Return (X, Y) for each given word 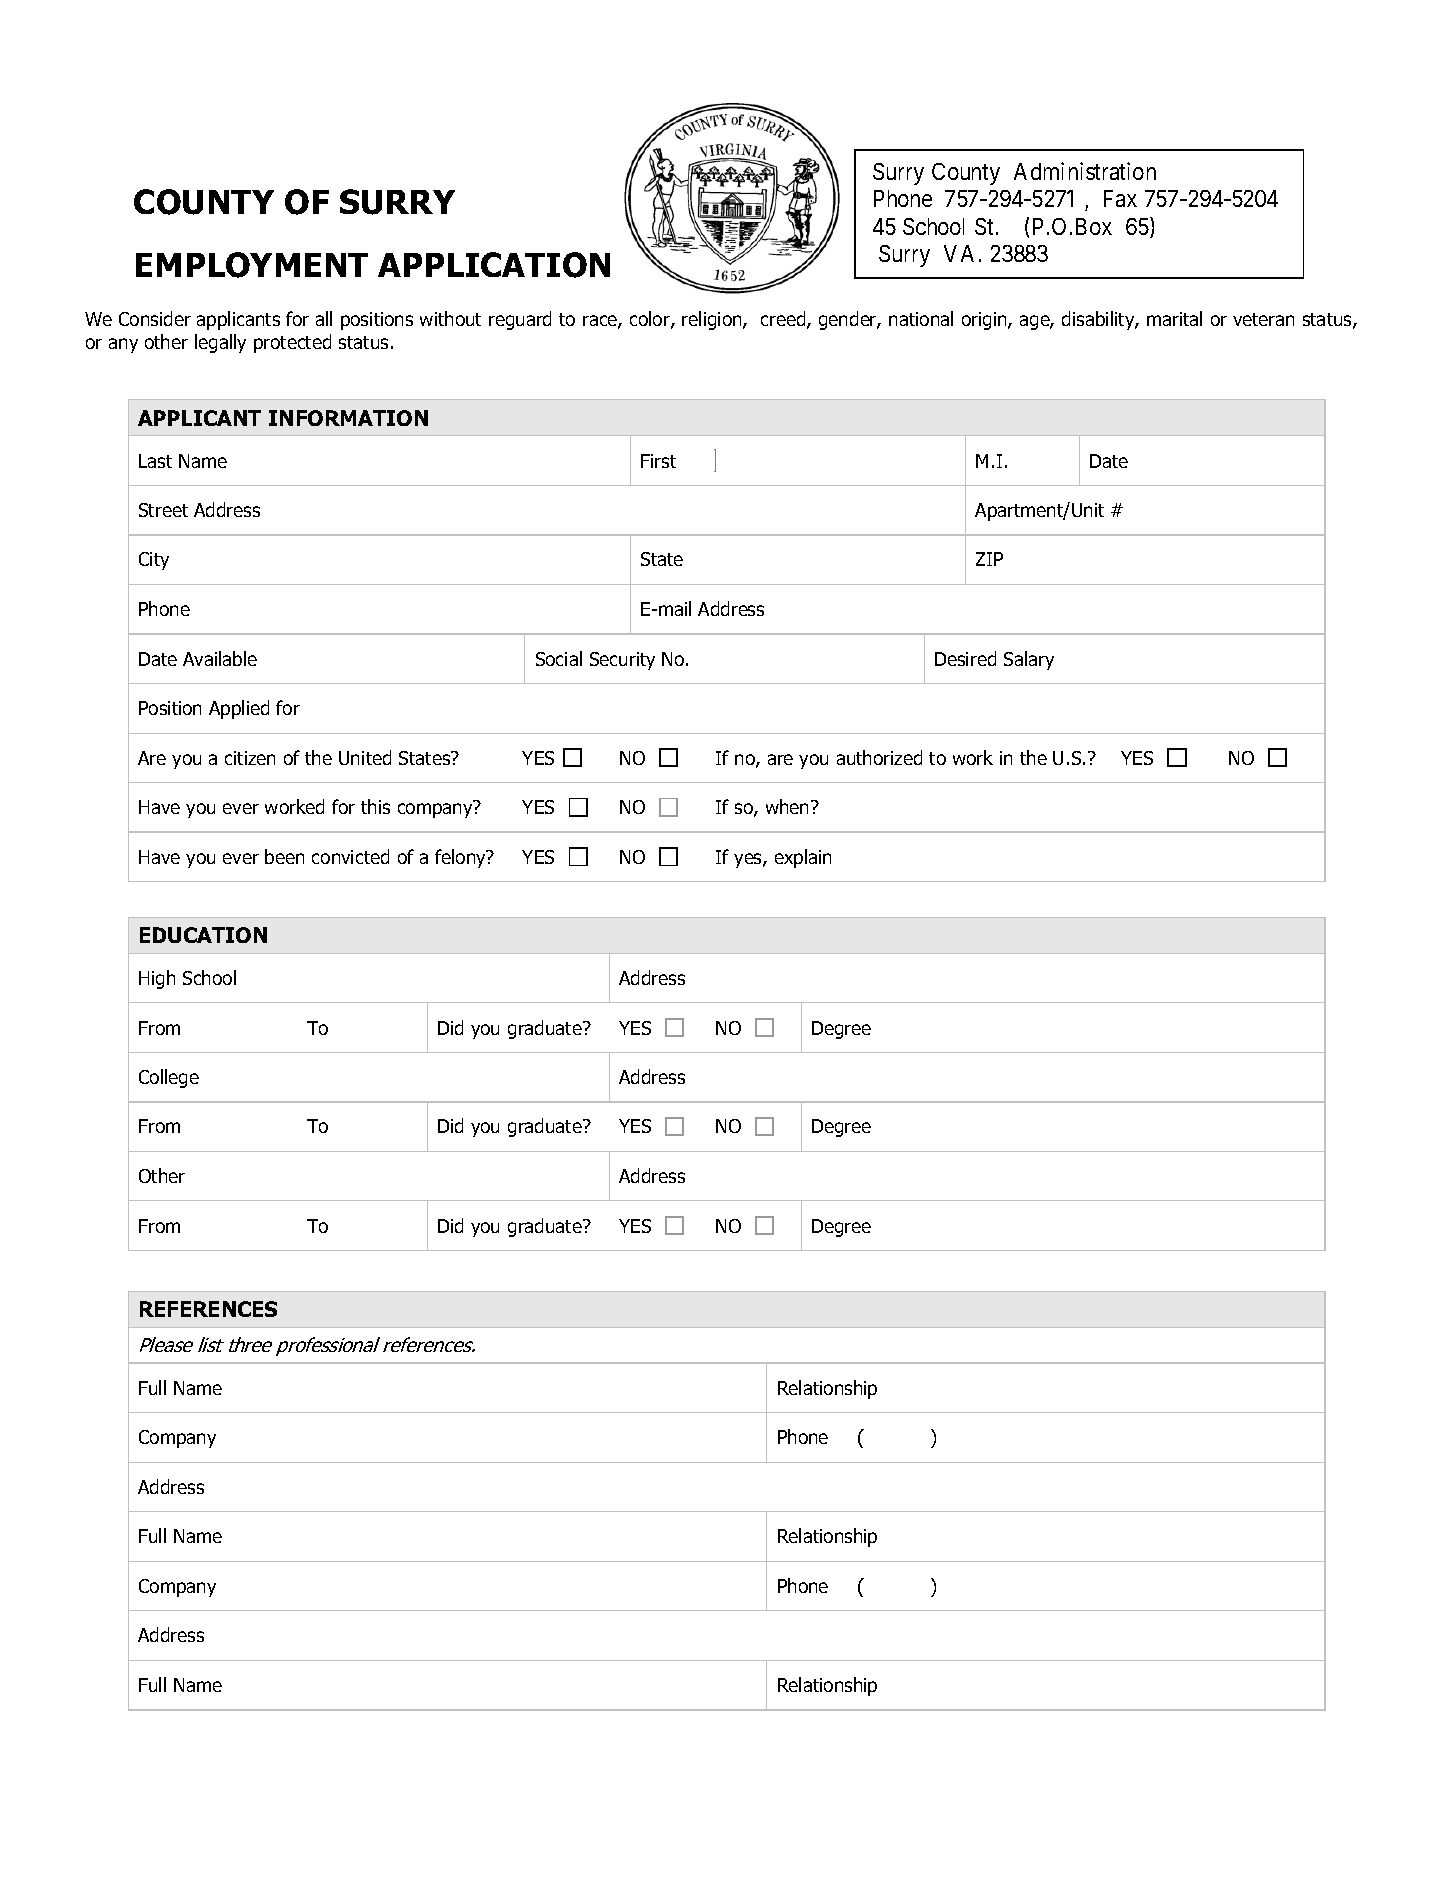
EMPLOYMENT (252, 265)
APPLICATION (494, 265)
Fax (1120, 198)
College (169, 1078)
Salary (1029, 660)
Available (220, 658)
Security (622, 661)
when (789, 806)
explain (803, 858)
